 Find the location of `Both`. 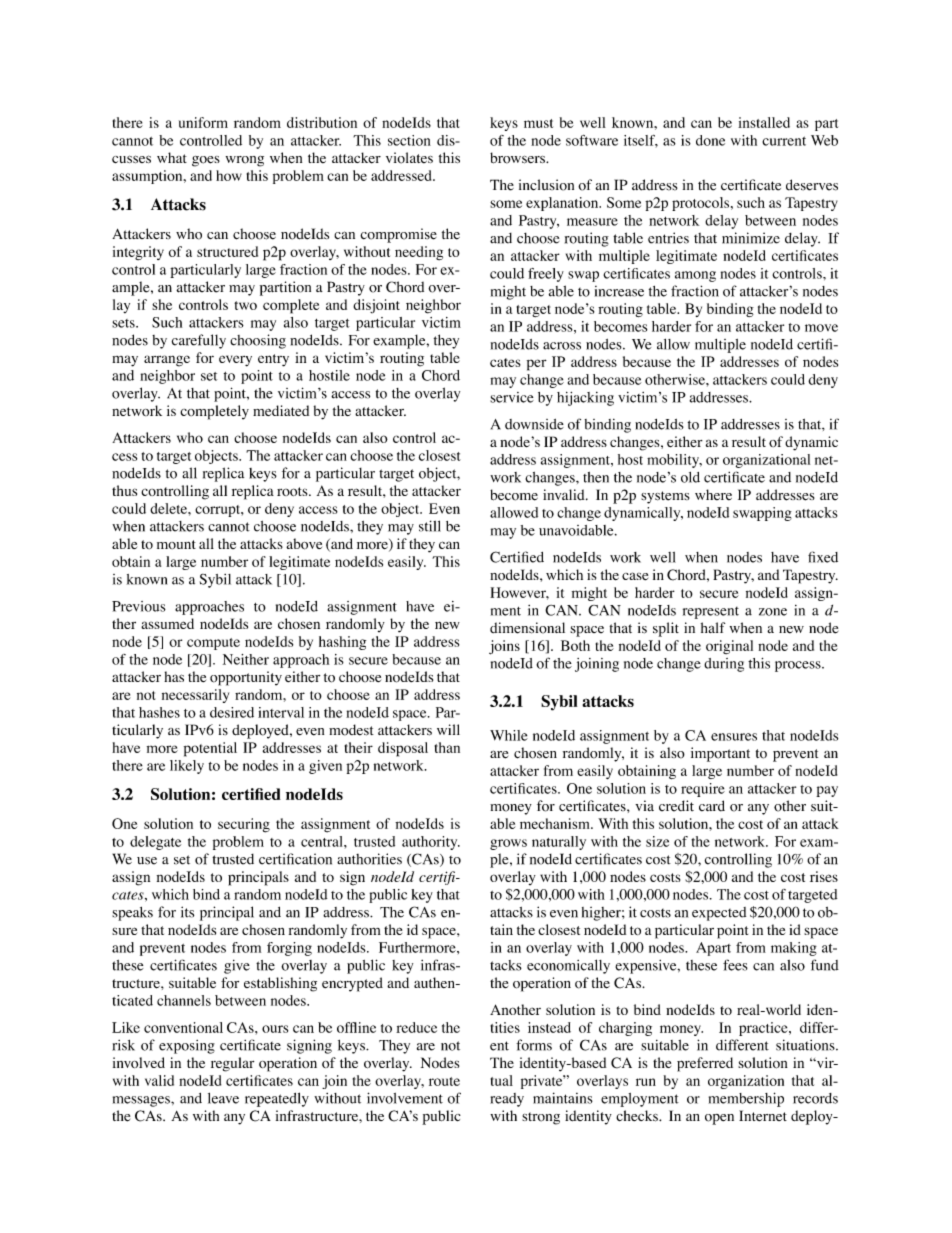

Both is located at coordinates (575, 645).
